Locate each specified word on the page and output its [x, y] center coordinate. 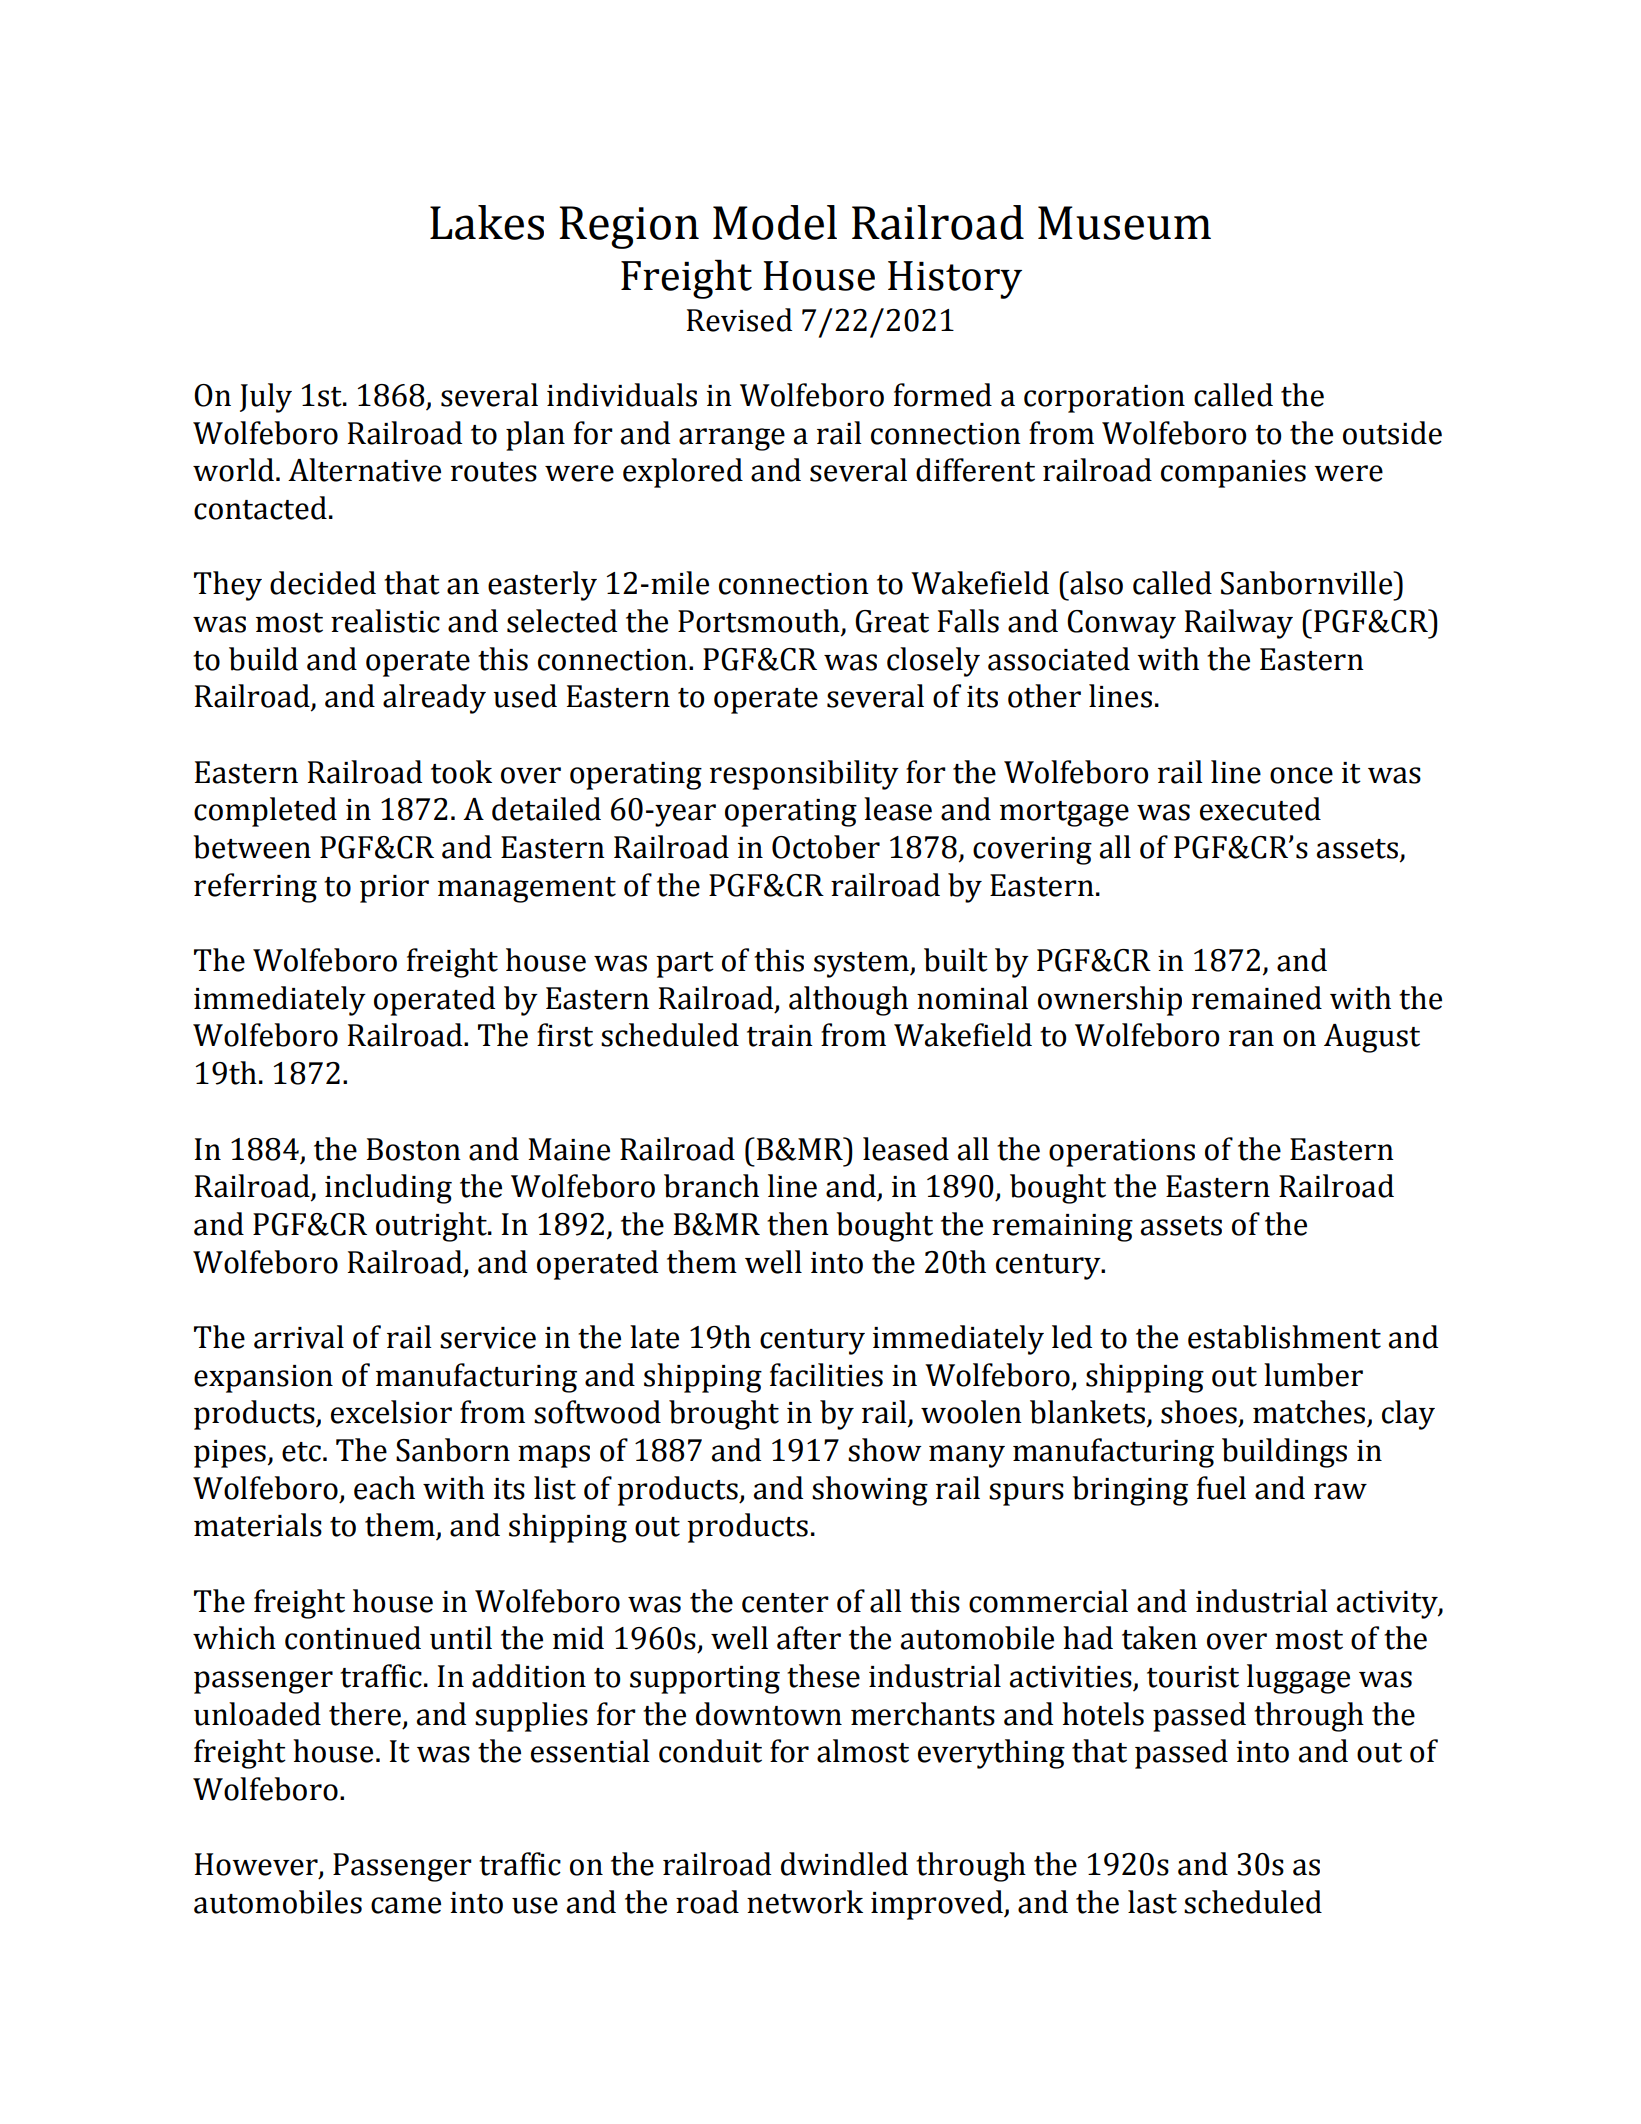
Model [775, 222]
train [780, 1036]
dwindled [844, 1864]
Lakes [487, 222]
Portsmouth [760, 622]
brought [724, 1415]
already [434, 699]
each [384, 1488]
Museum [1124, 223]
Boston [414, 1149]
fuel [1221, 1488]
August [1372, 1038]
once [1301, 775]
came [406, 1905]
